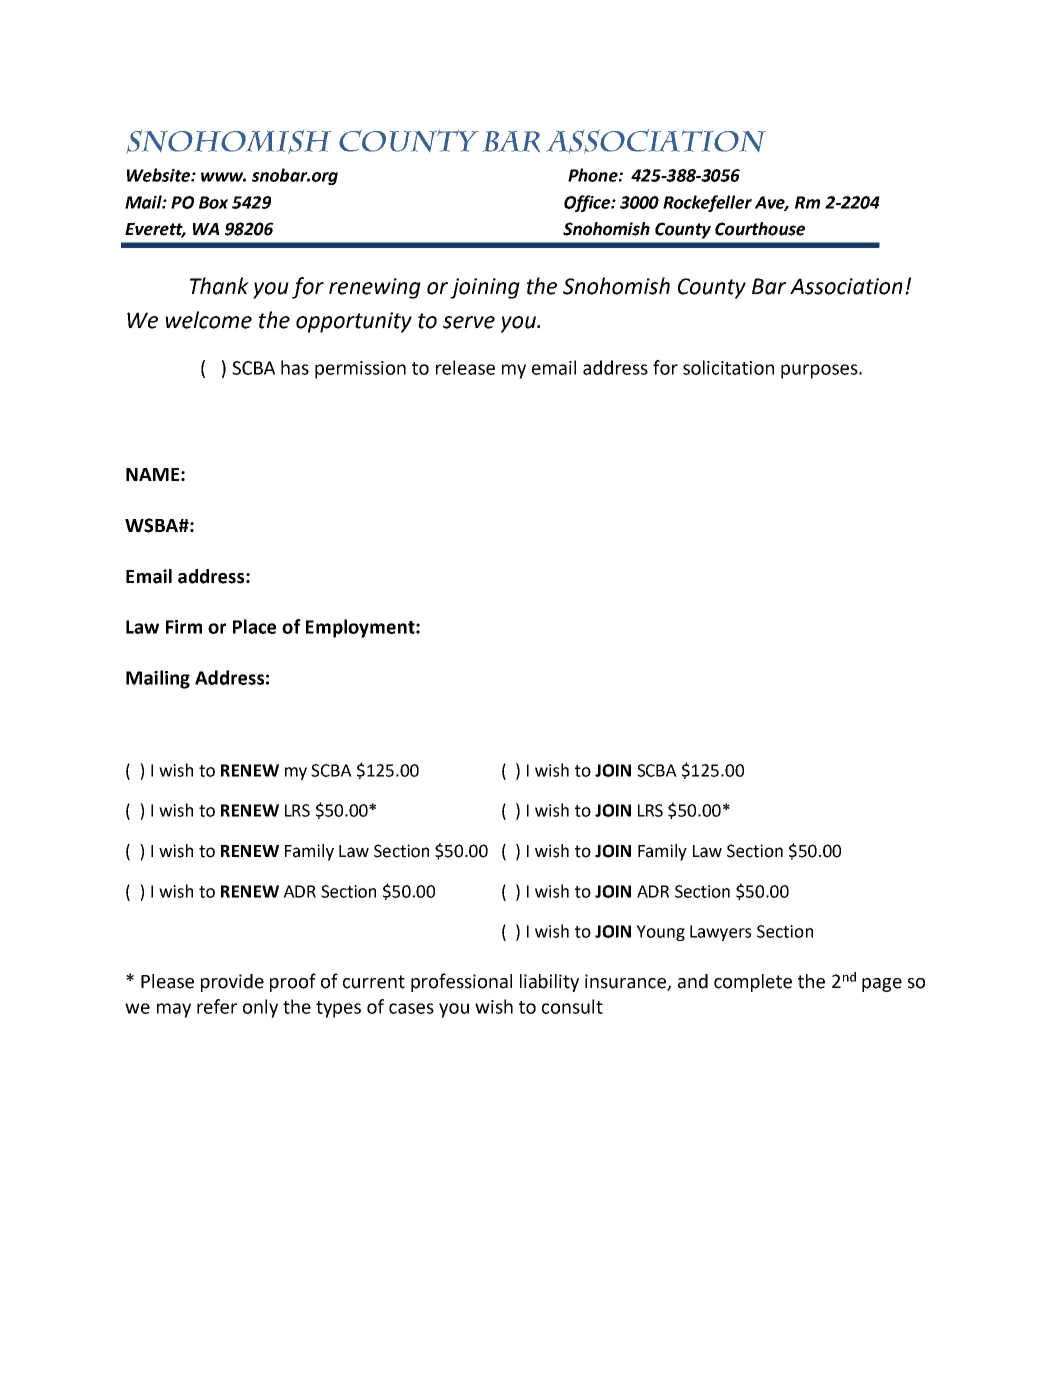 The image size is (1064, 1377). What do you see at coordinates (760, 229) in the image?
I see `Courthouse` at bounding box center [760, 229].
